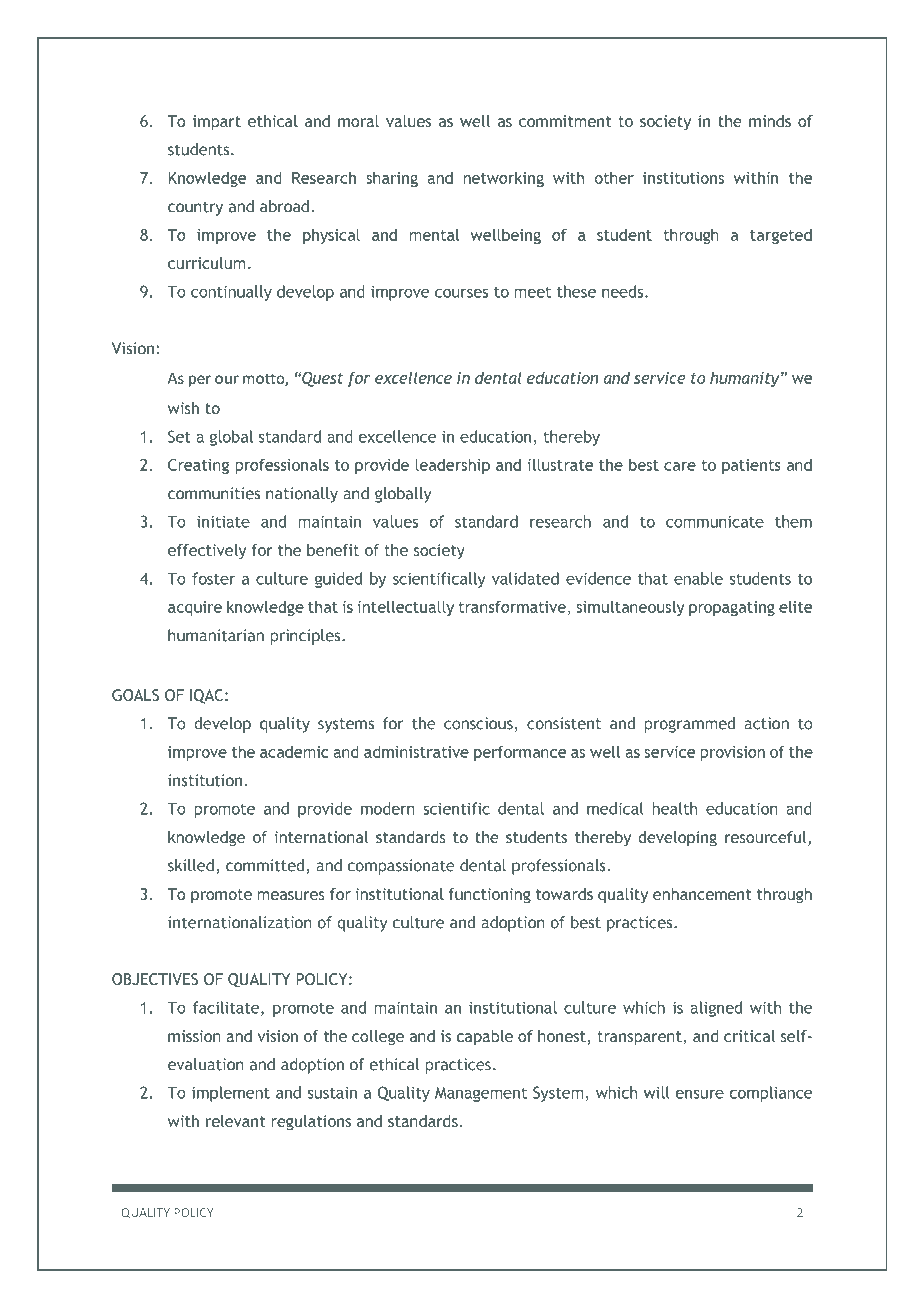 The height and width of the screenshot is (1308, 924). I want to click on networking, so click(504, 179).
